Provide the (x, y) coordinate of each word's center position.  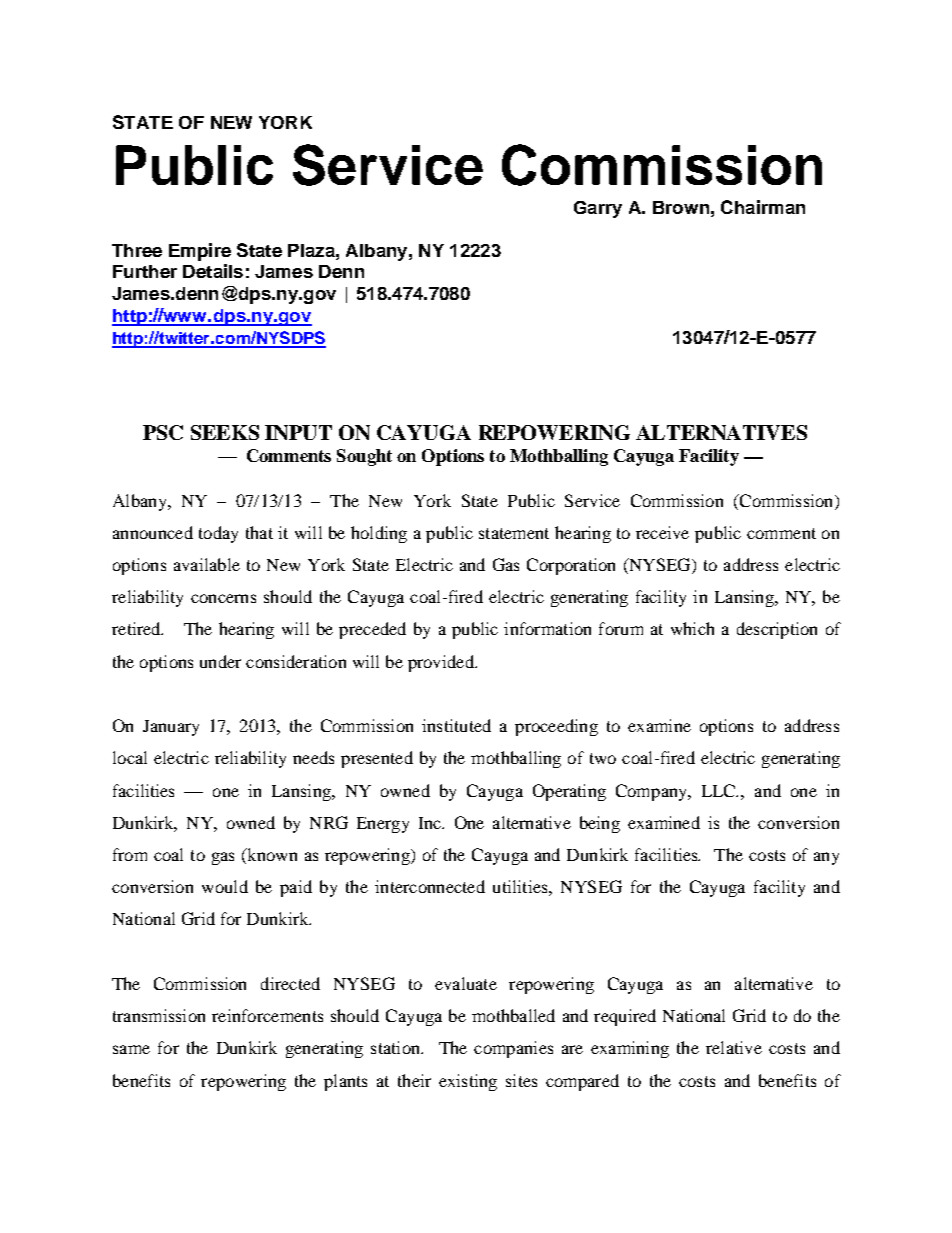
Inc (431, 823)
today (218, 534)
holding (379, 534)
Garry (598, 209)
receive (662, 532)
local (130, 757)
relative (734, 1047)
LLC (720, 790)
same (131, 1049)
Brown (681, 207)
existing (468, 1082)
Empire (200, 252)
